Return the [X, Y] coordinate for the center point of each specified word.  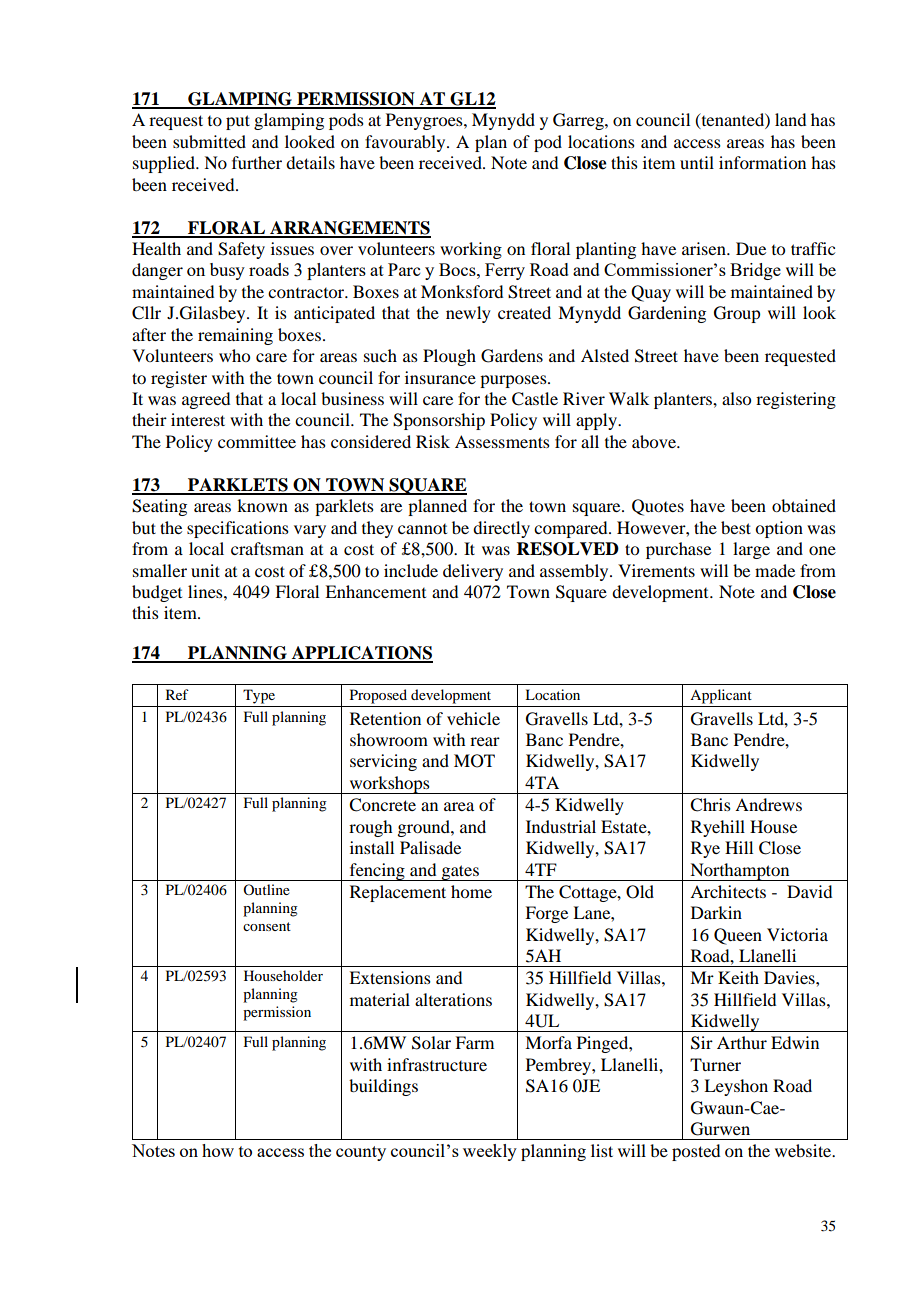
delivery [473, 572]
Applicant [721, 696]
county [361, 1153]
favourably [406, 143]
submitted [209, 141]
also [736, 398]
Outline [266, 889]
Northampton [740, 872]
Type [259, 696]
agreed [206, 400]
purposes [514, 381]
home [471, 891]
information [762, 162]
